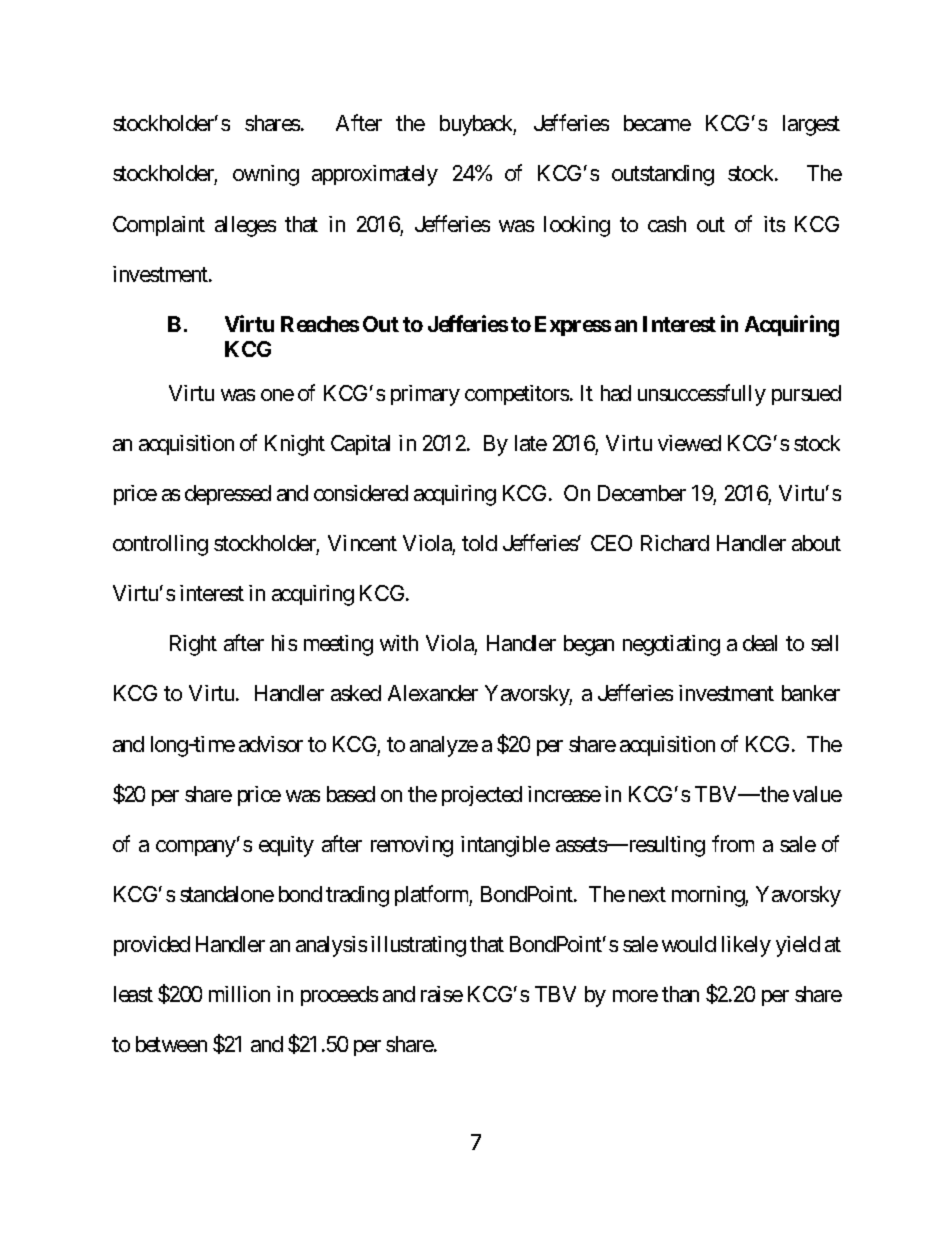  What do you see at coordinates (675, 543) in the screenshot?
I see `Richard` at bounding box center [675, 543].
